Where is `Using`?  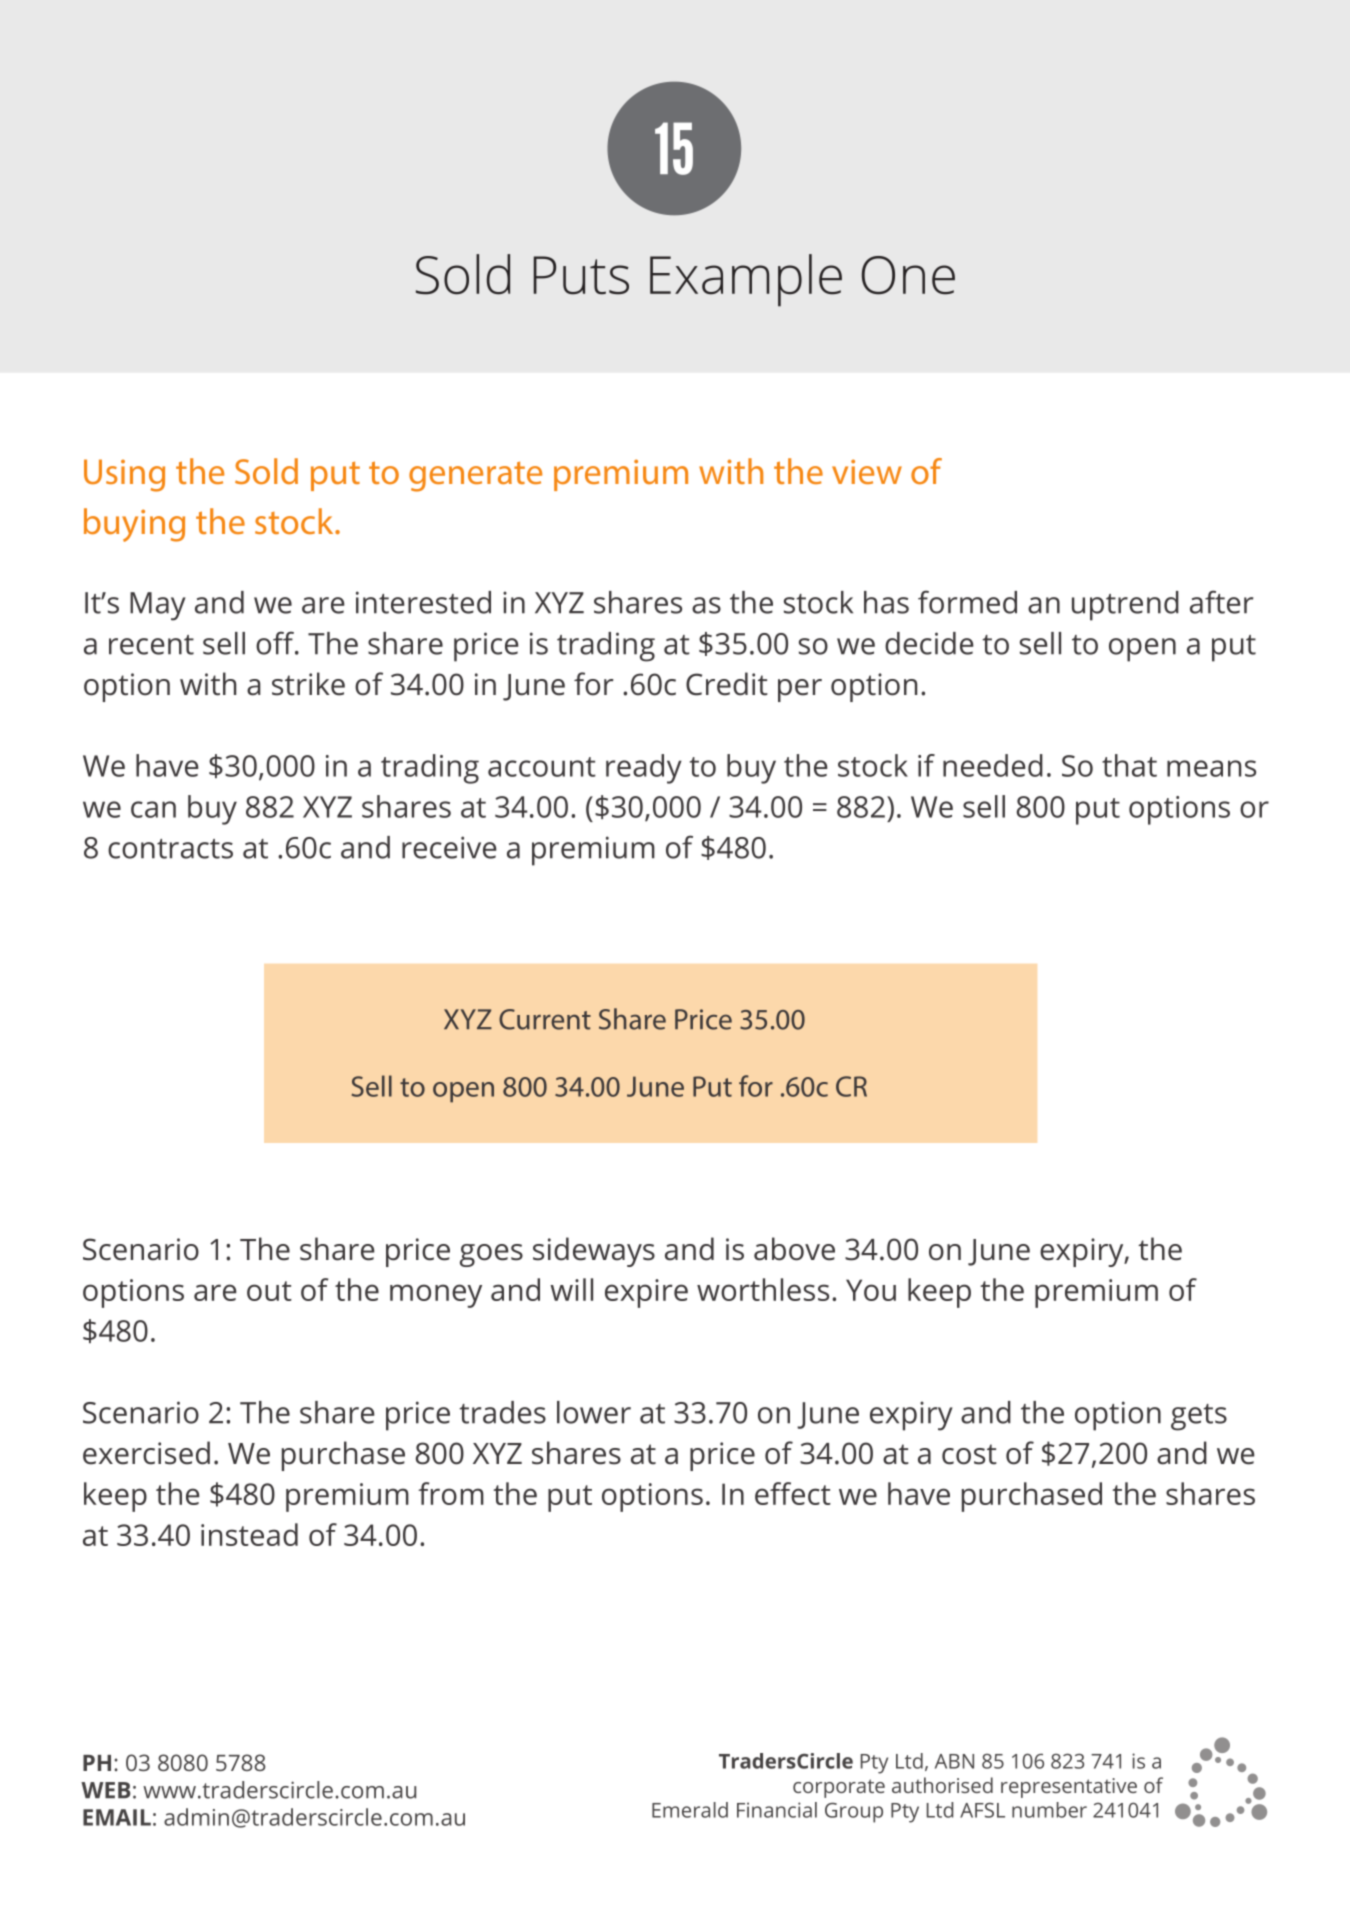 Using is located at coordinates (124, 475).
